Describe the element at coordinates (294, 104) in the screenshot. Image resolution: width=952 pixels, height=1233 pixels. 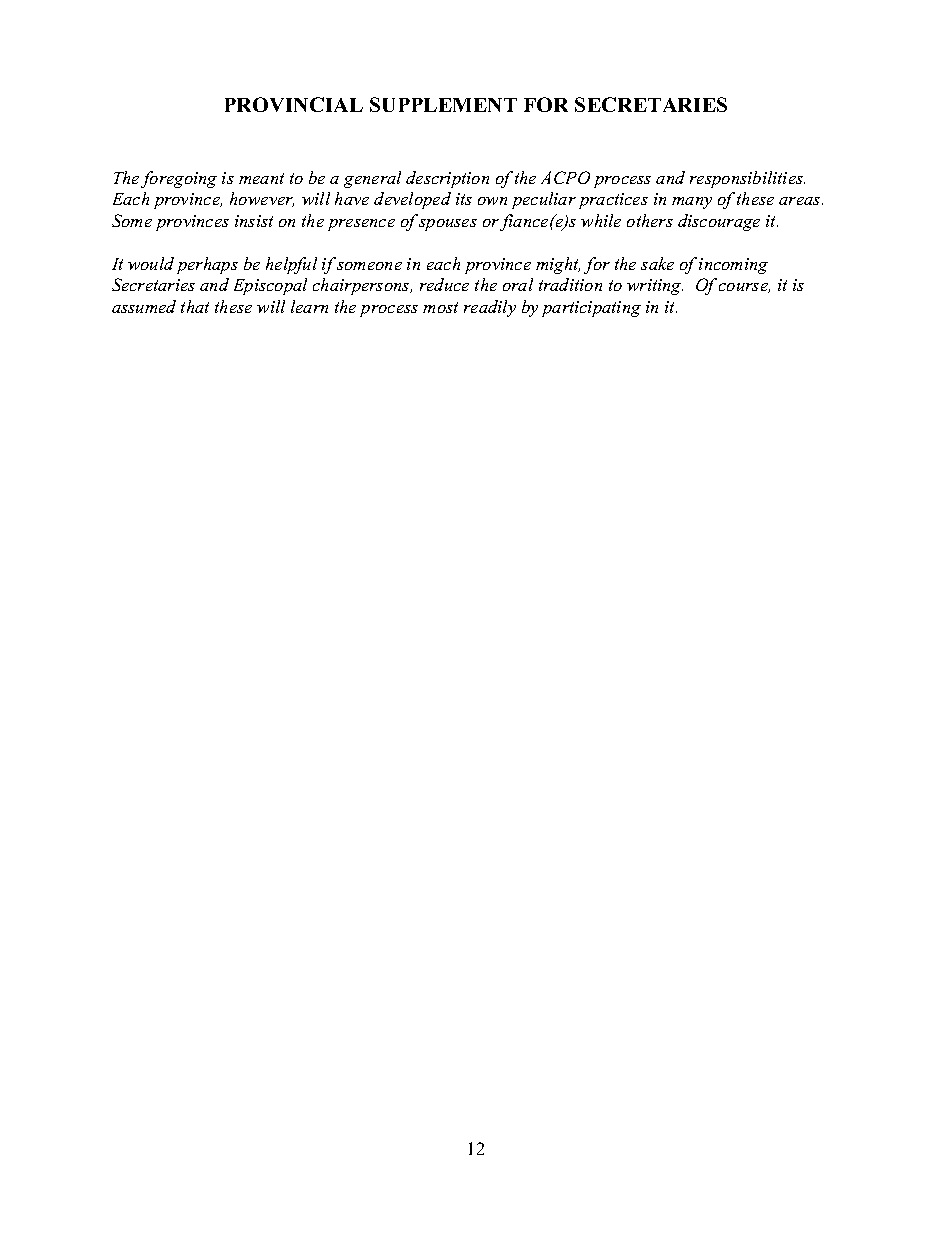
I see `PROVINCIAL` at that location.
